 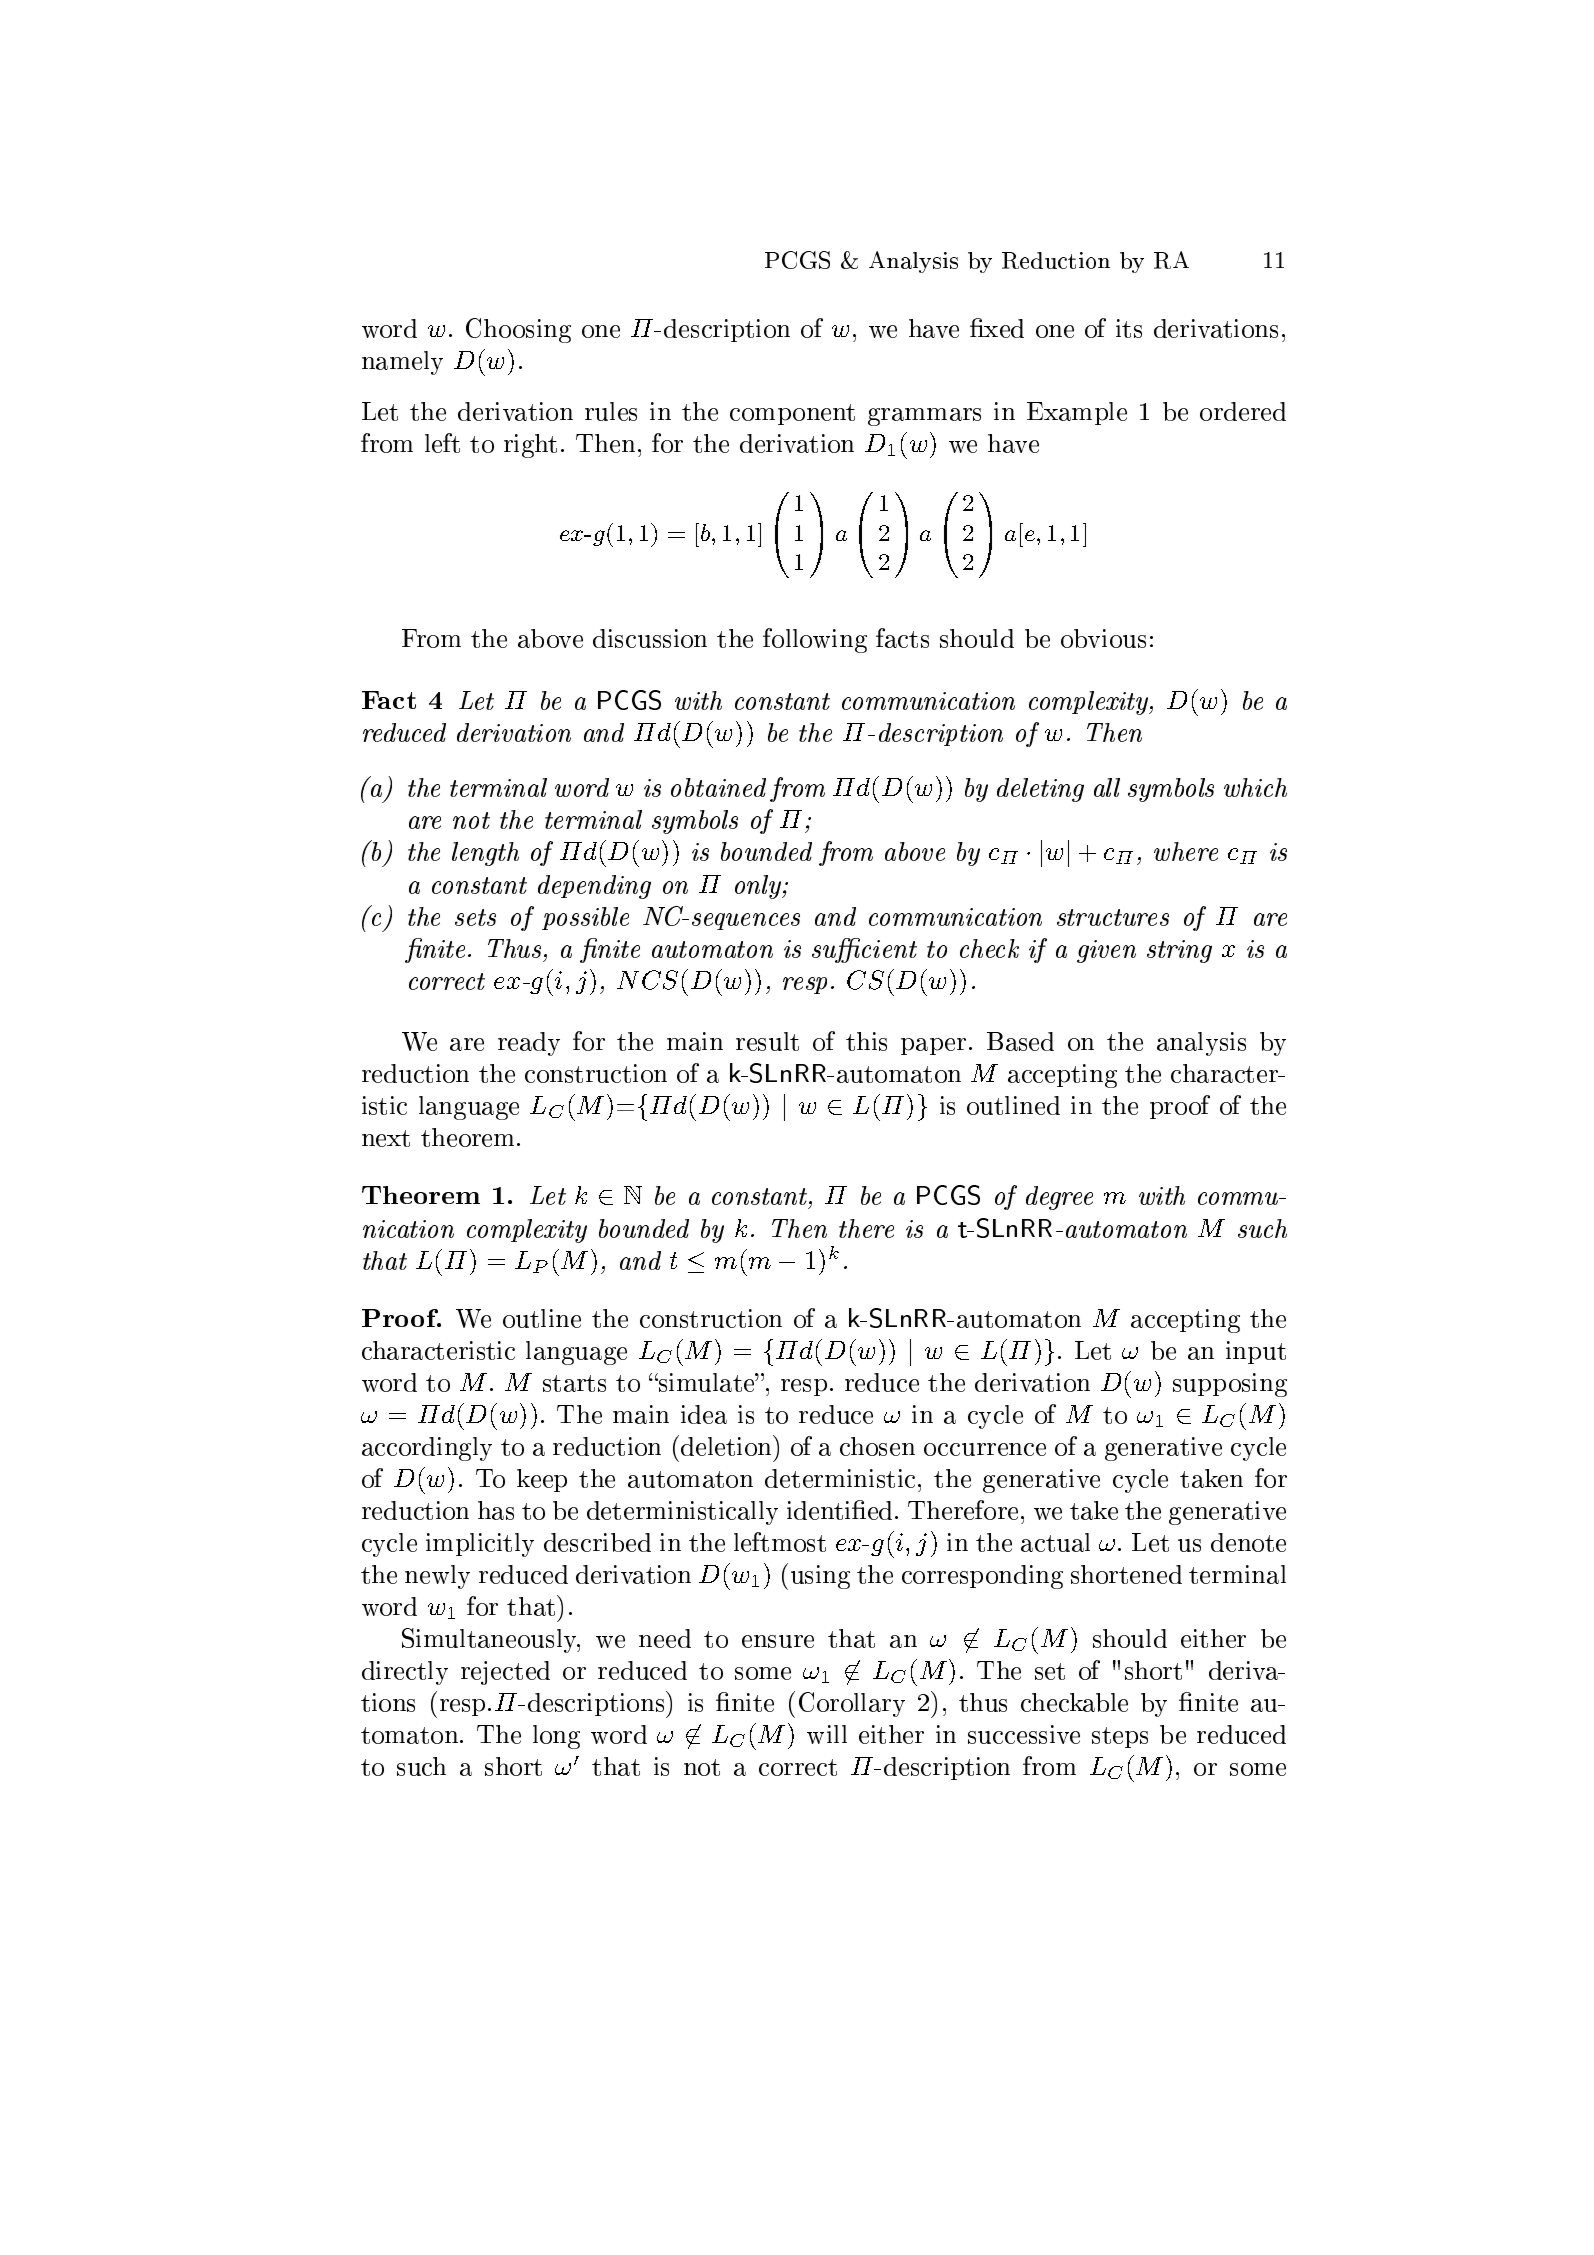 I want to click on component, so click(x=792, y=414).
